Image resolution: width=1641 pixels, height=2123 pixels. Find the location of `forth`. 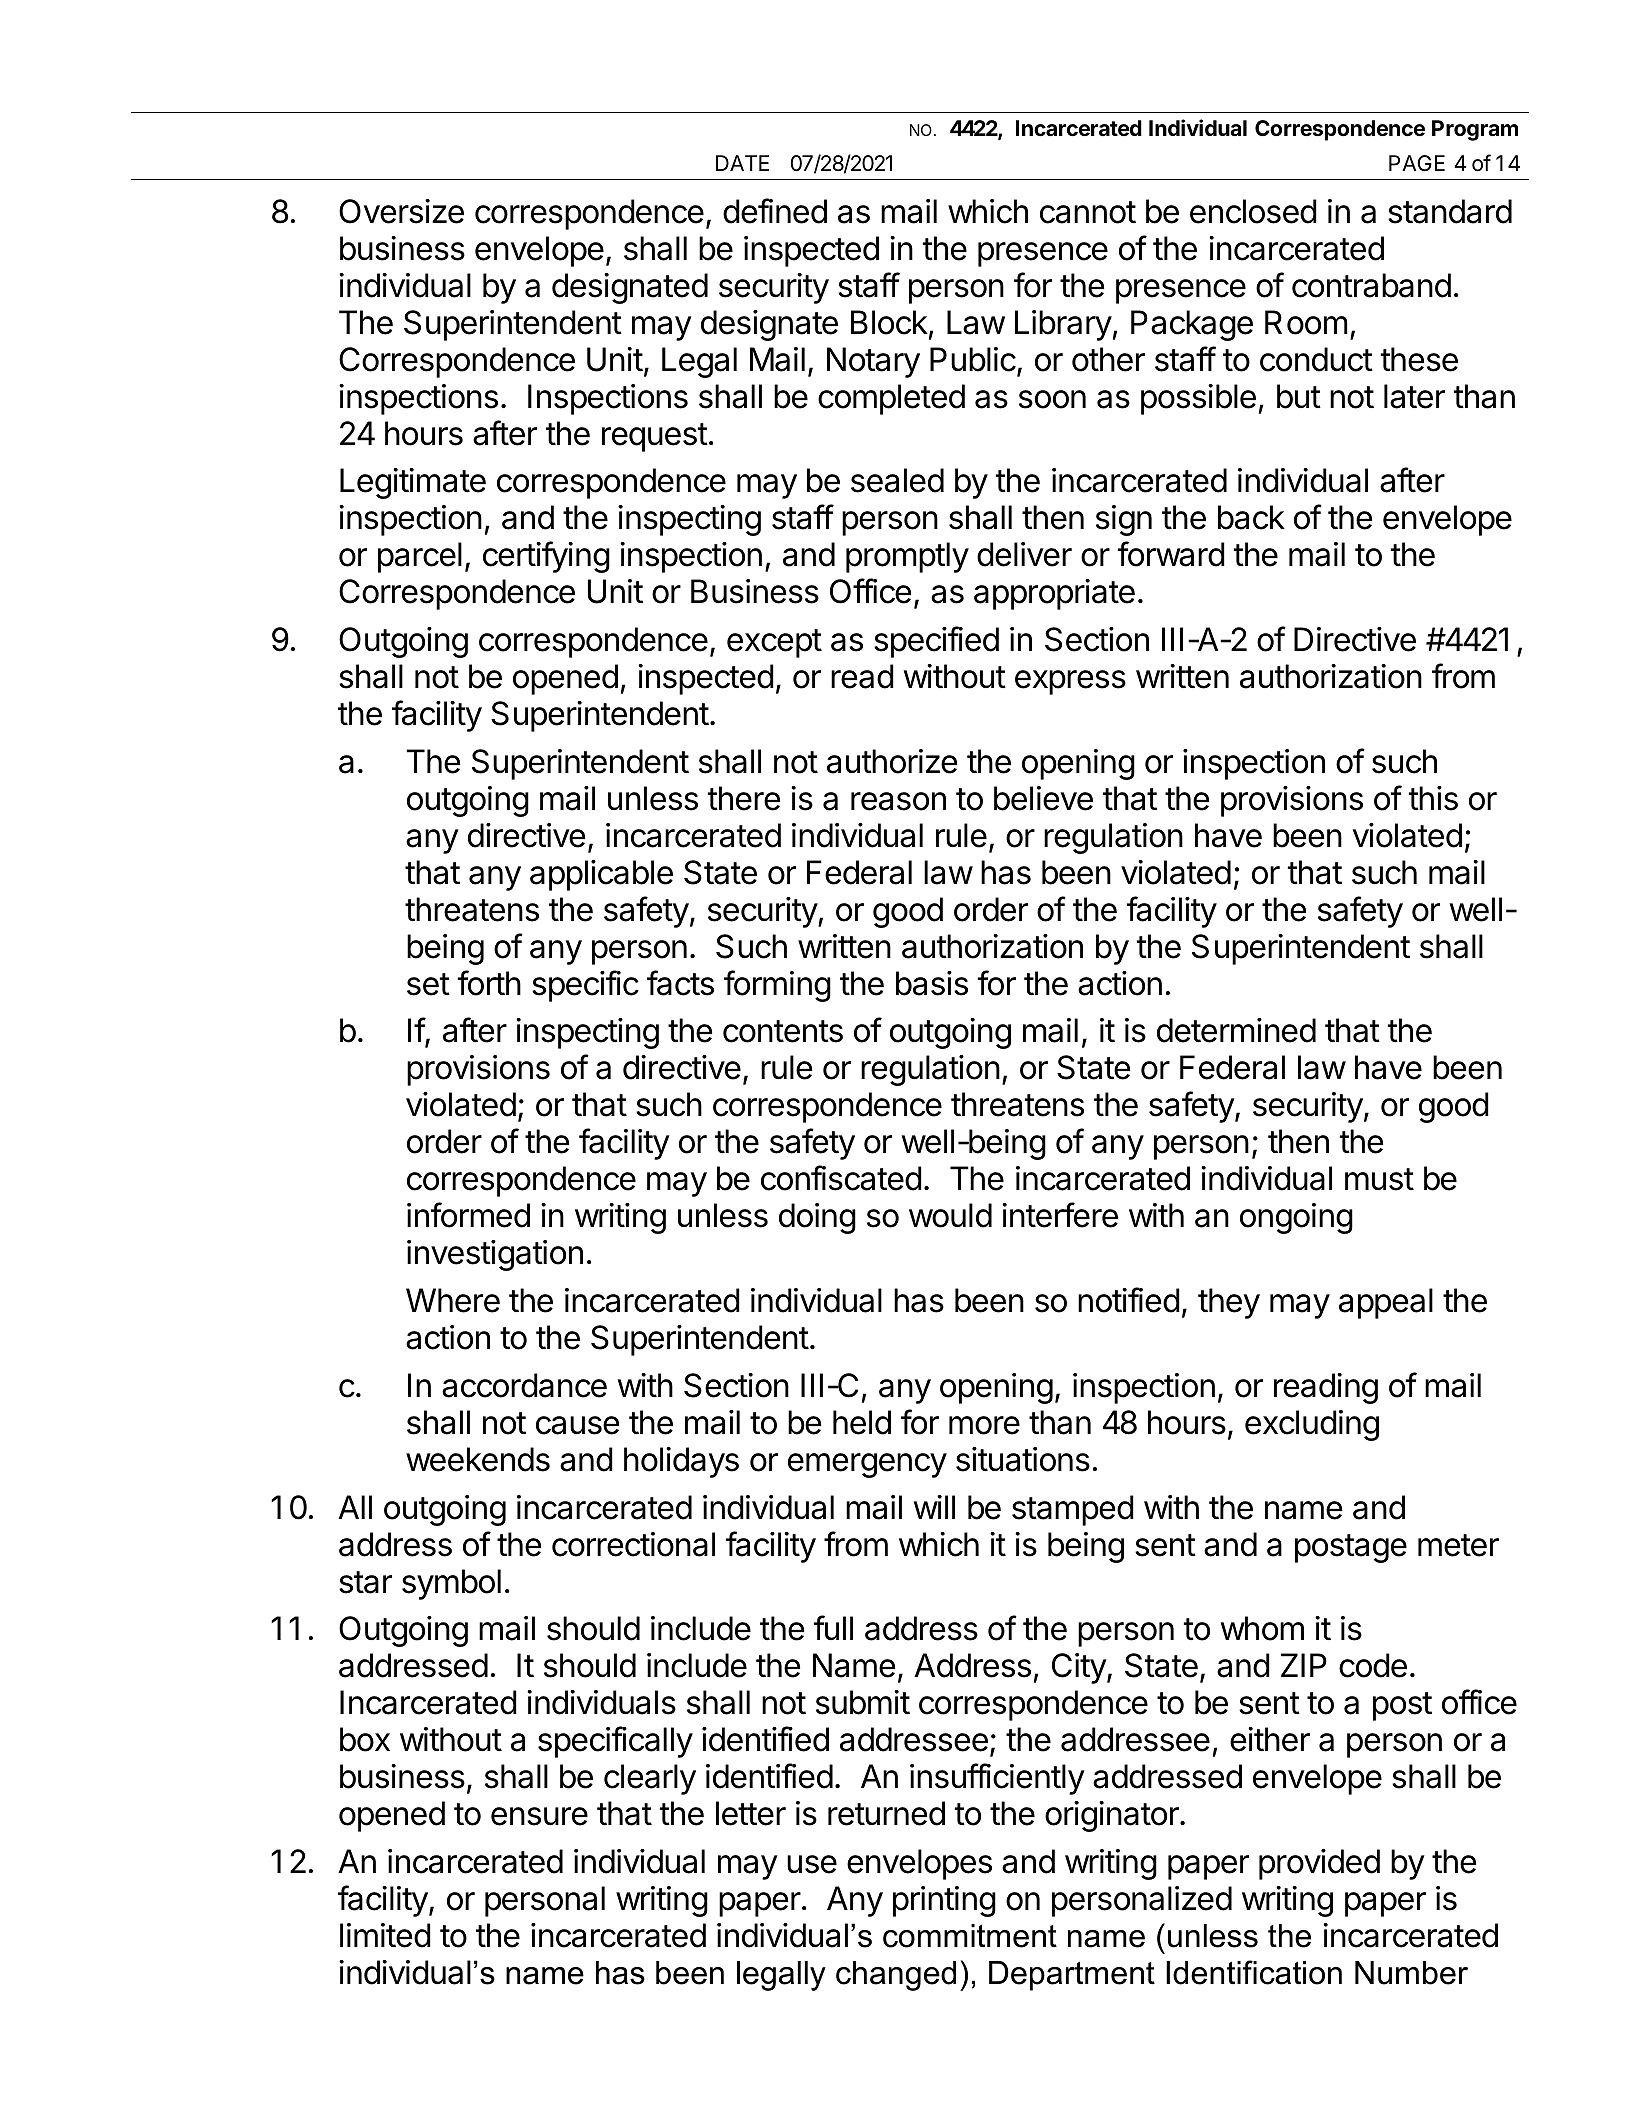

forth is located at coordinates (489, 983).
